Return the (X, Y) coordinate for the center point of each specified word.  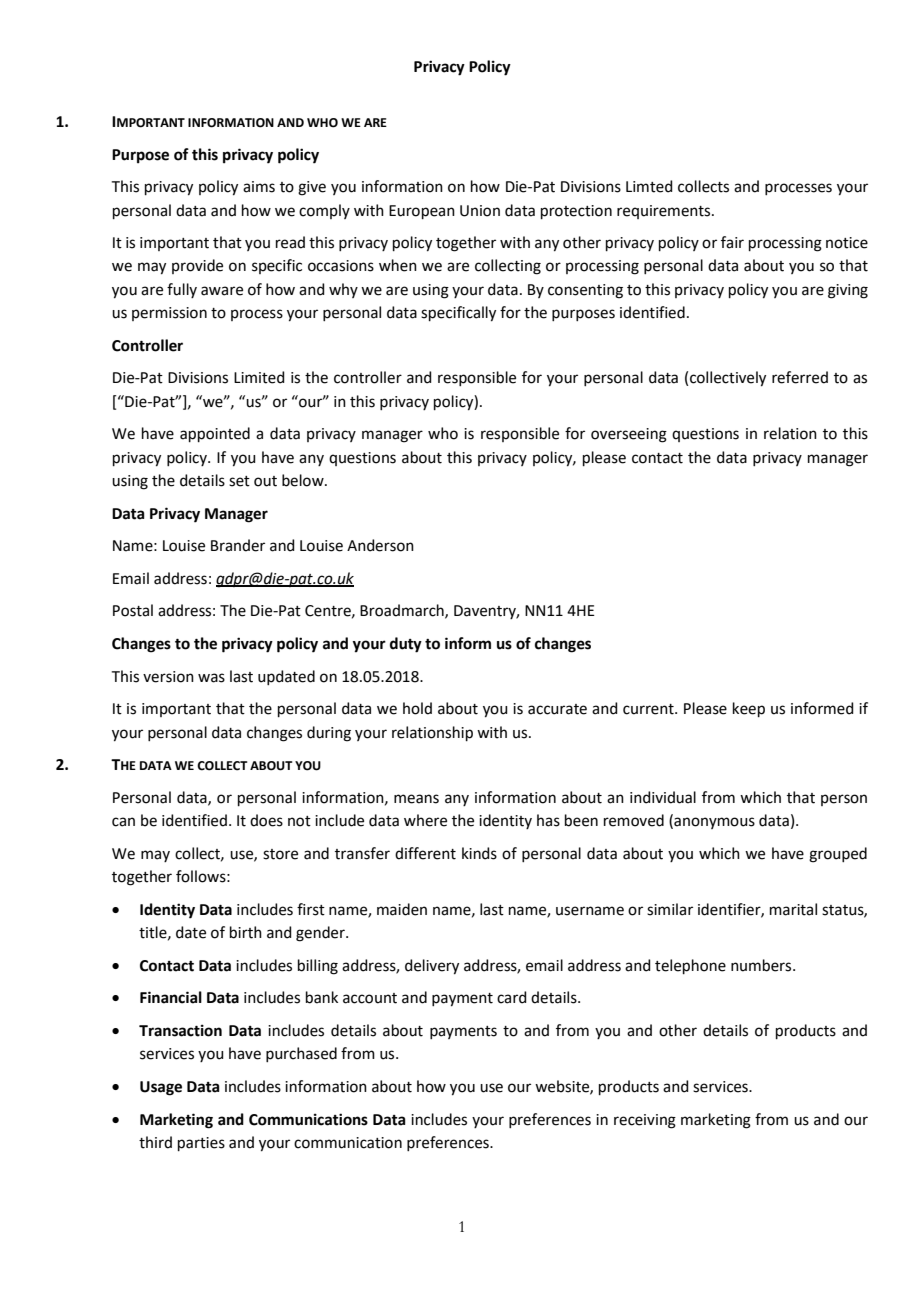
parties (201, 1144)
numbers (762, 965)
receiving (645, 1121)
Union (480, 211)
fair (732, 242)
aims (259, 187)
